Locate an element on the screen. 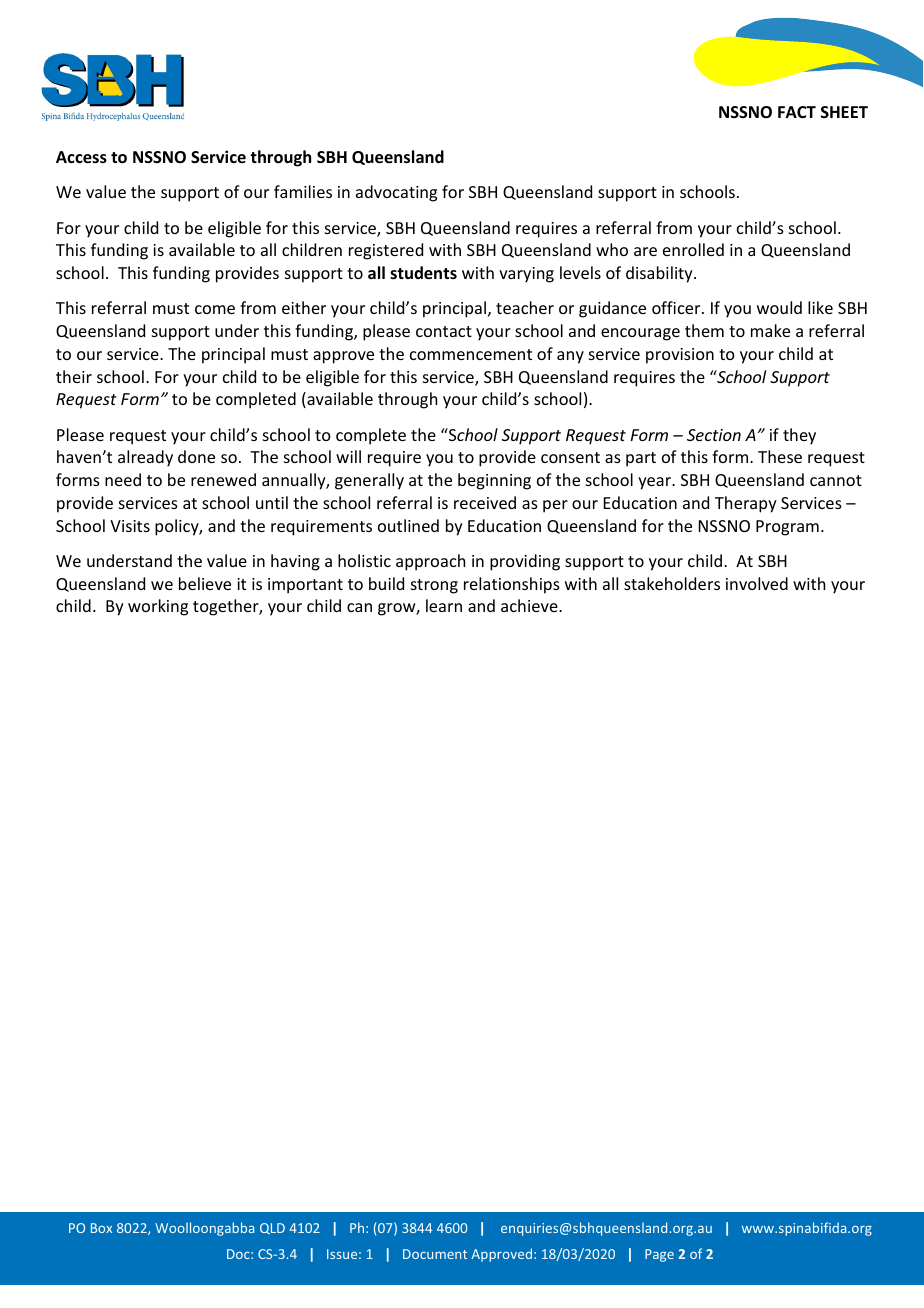  Access is located at coordinates (81, 157).
